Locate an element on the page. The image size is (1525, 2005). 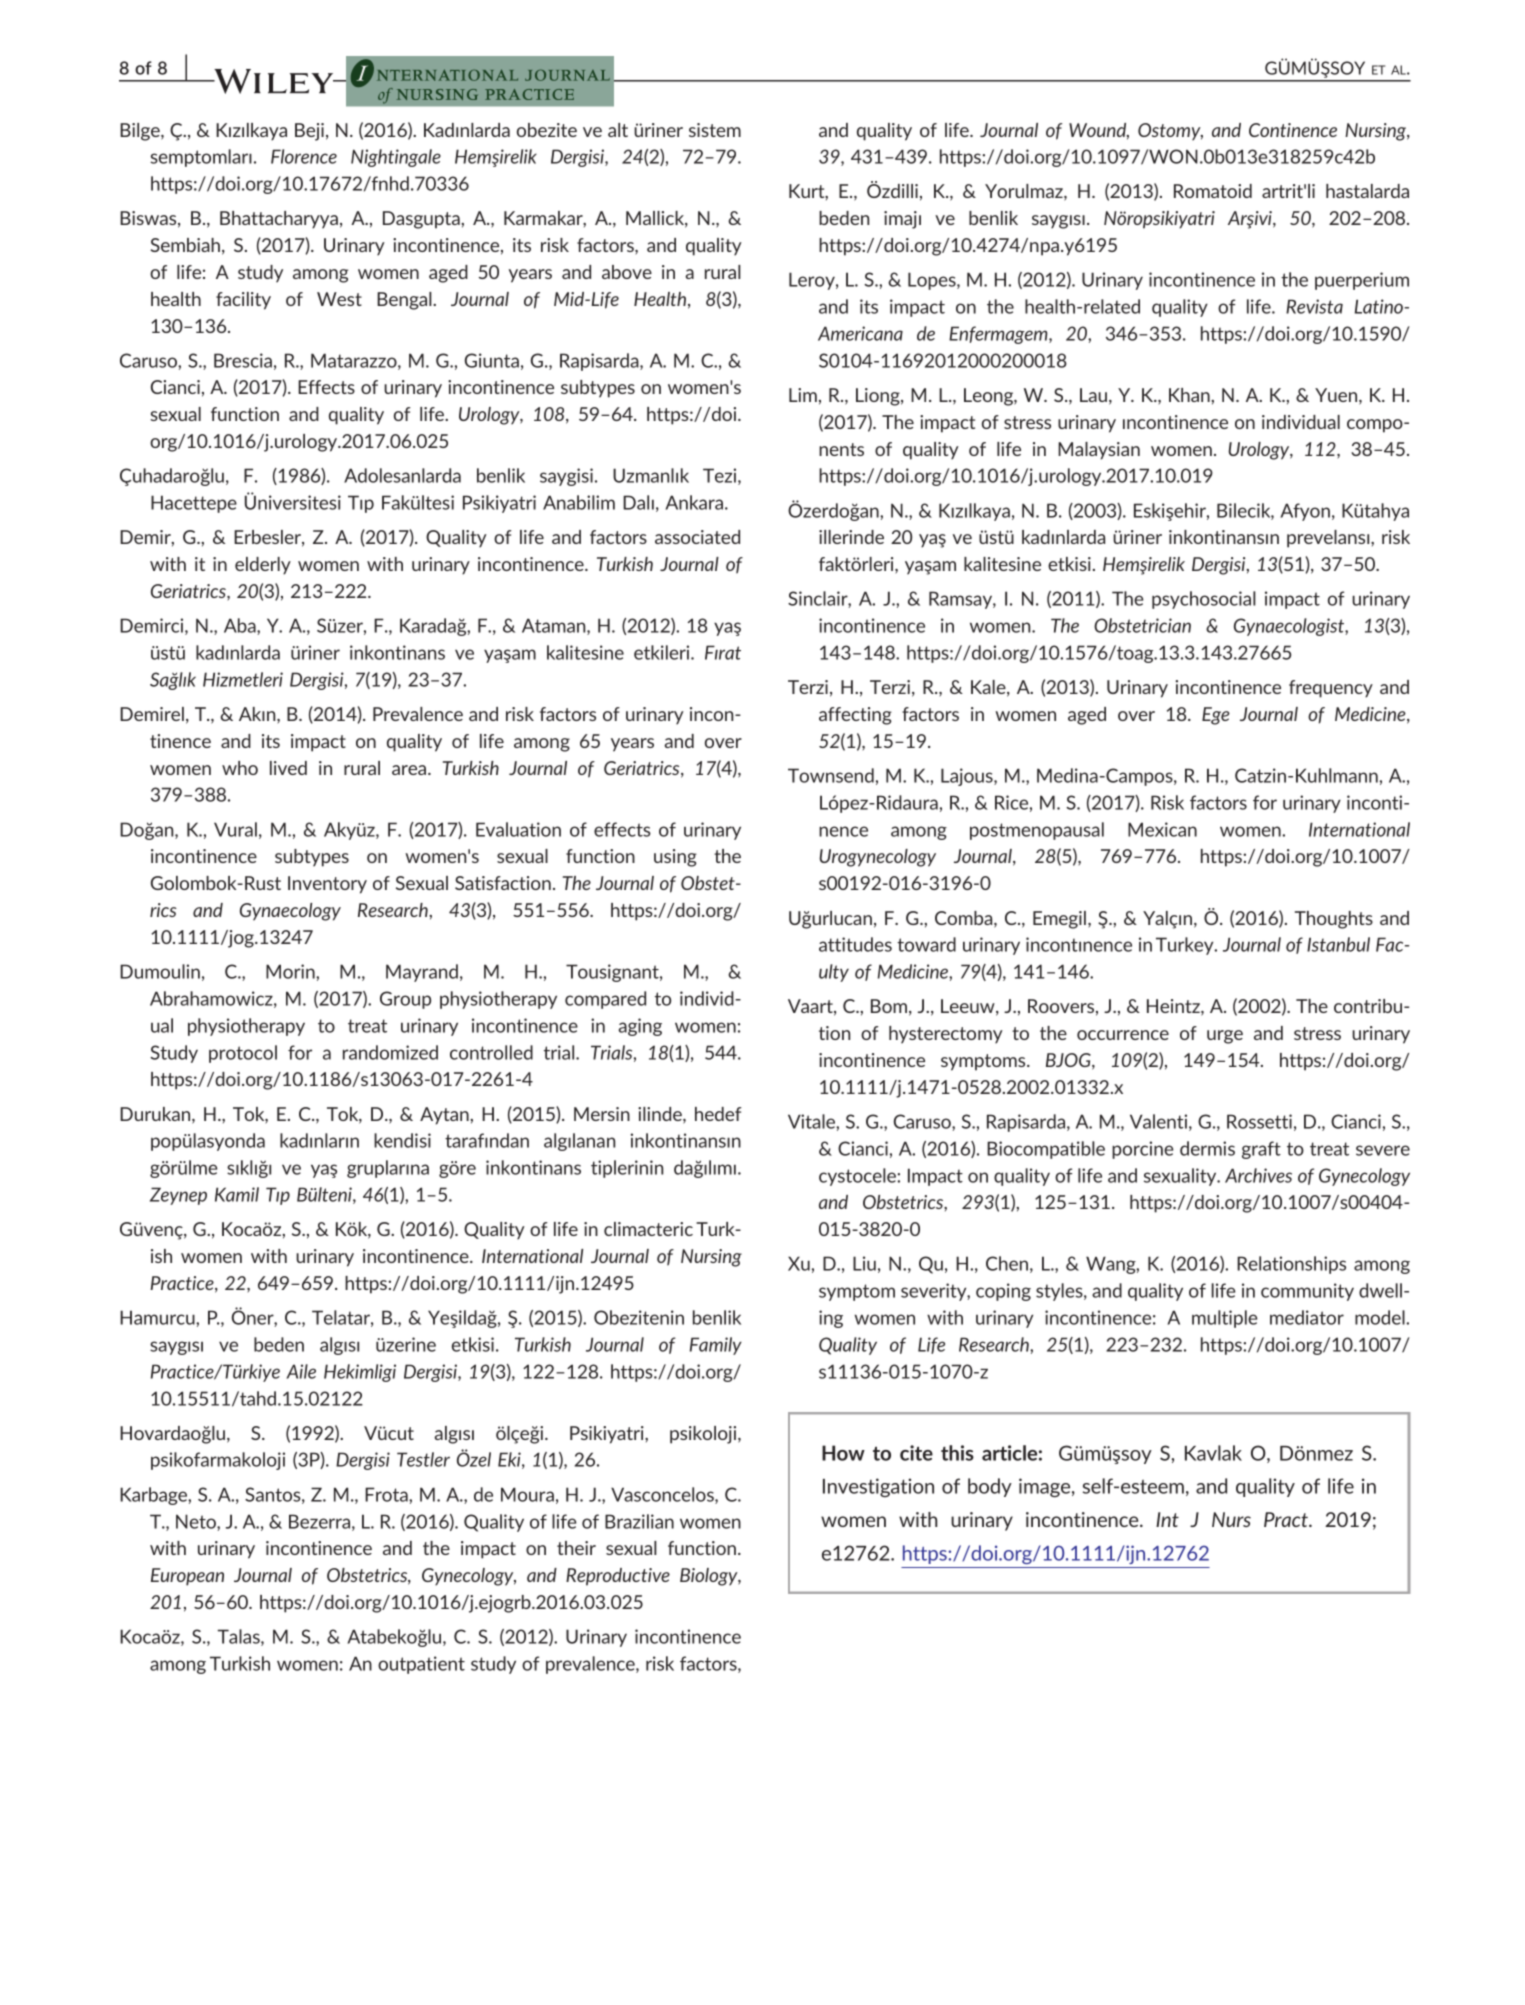
outpatient is located at coordinates (421, 1665).
